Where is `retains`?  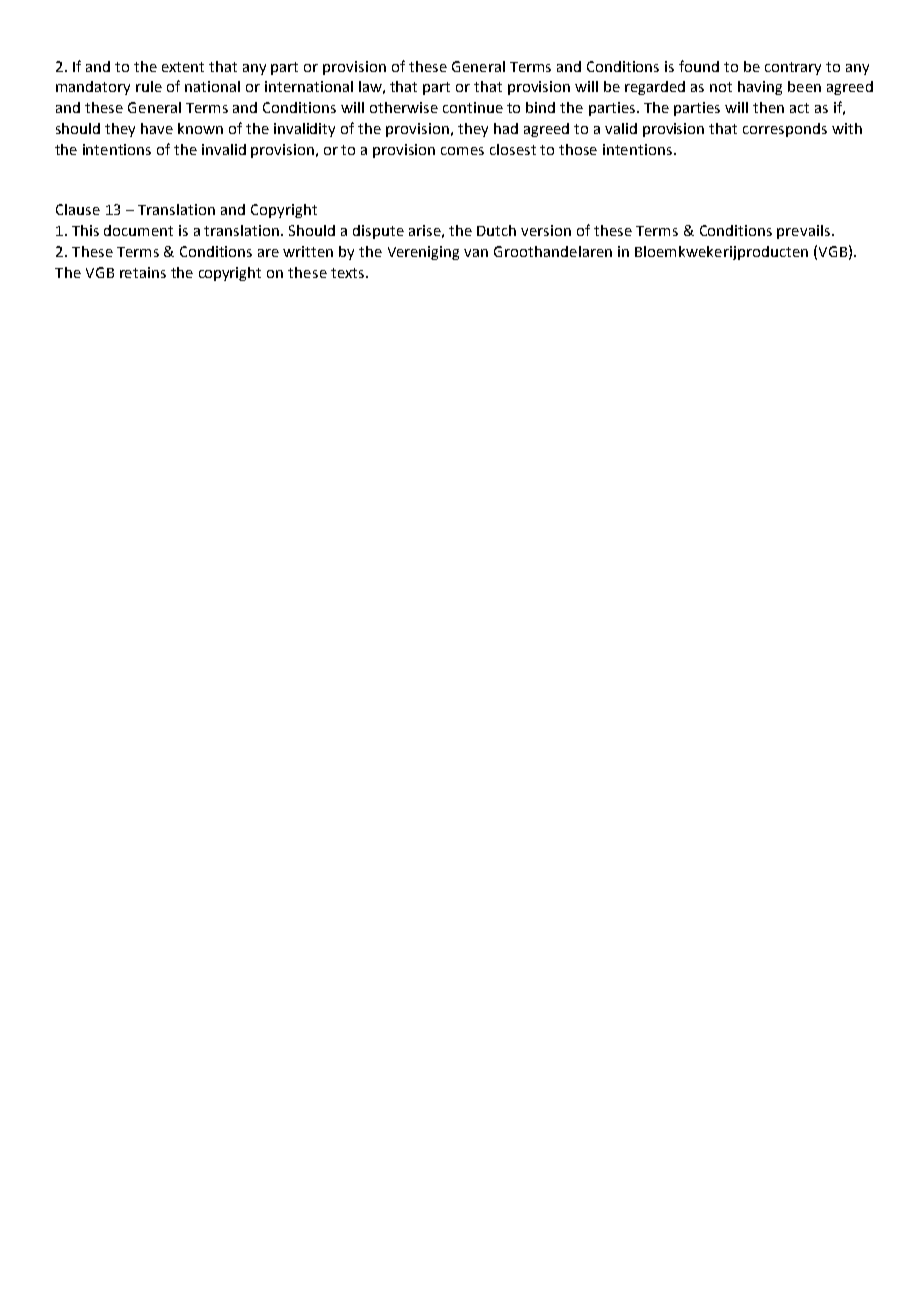 retains is located at coordinates (143, 272).
